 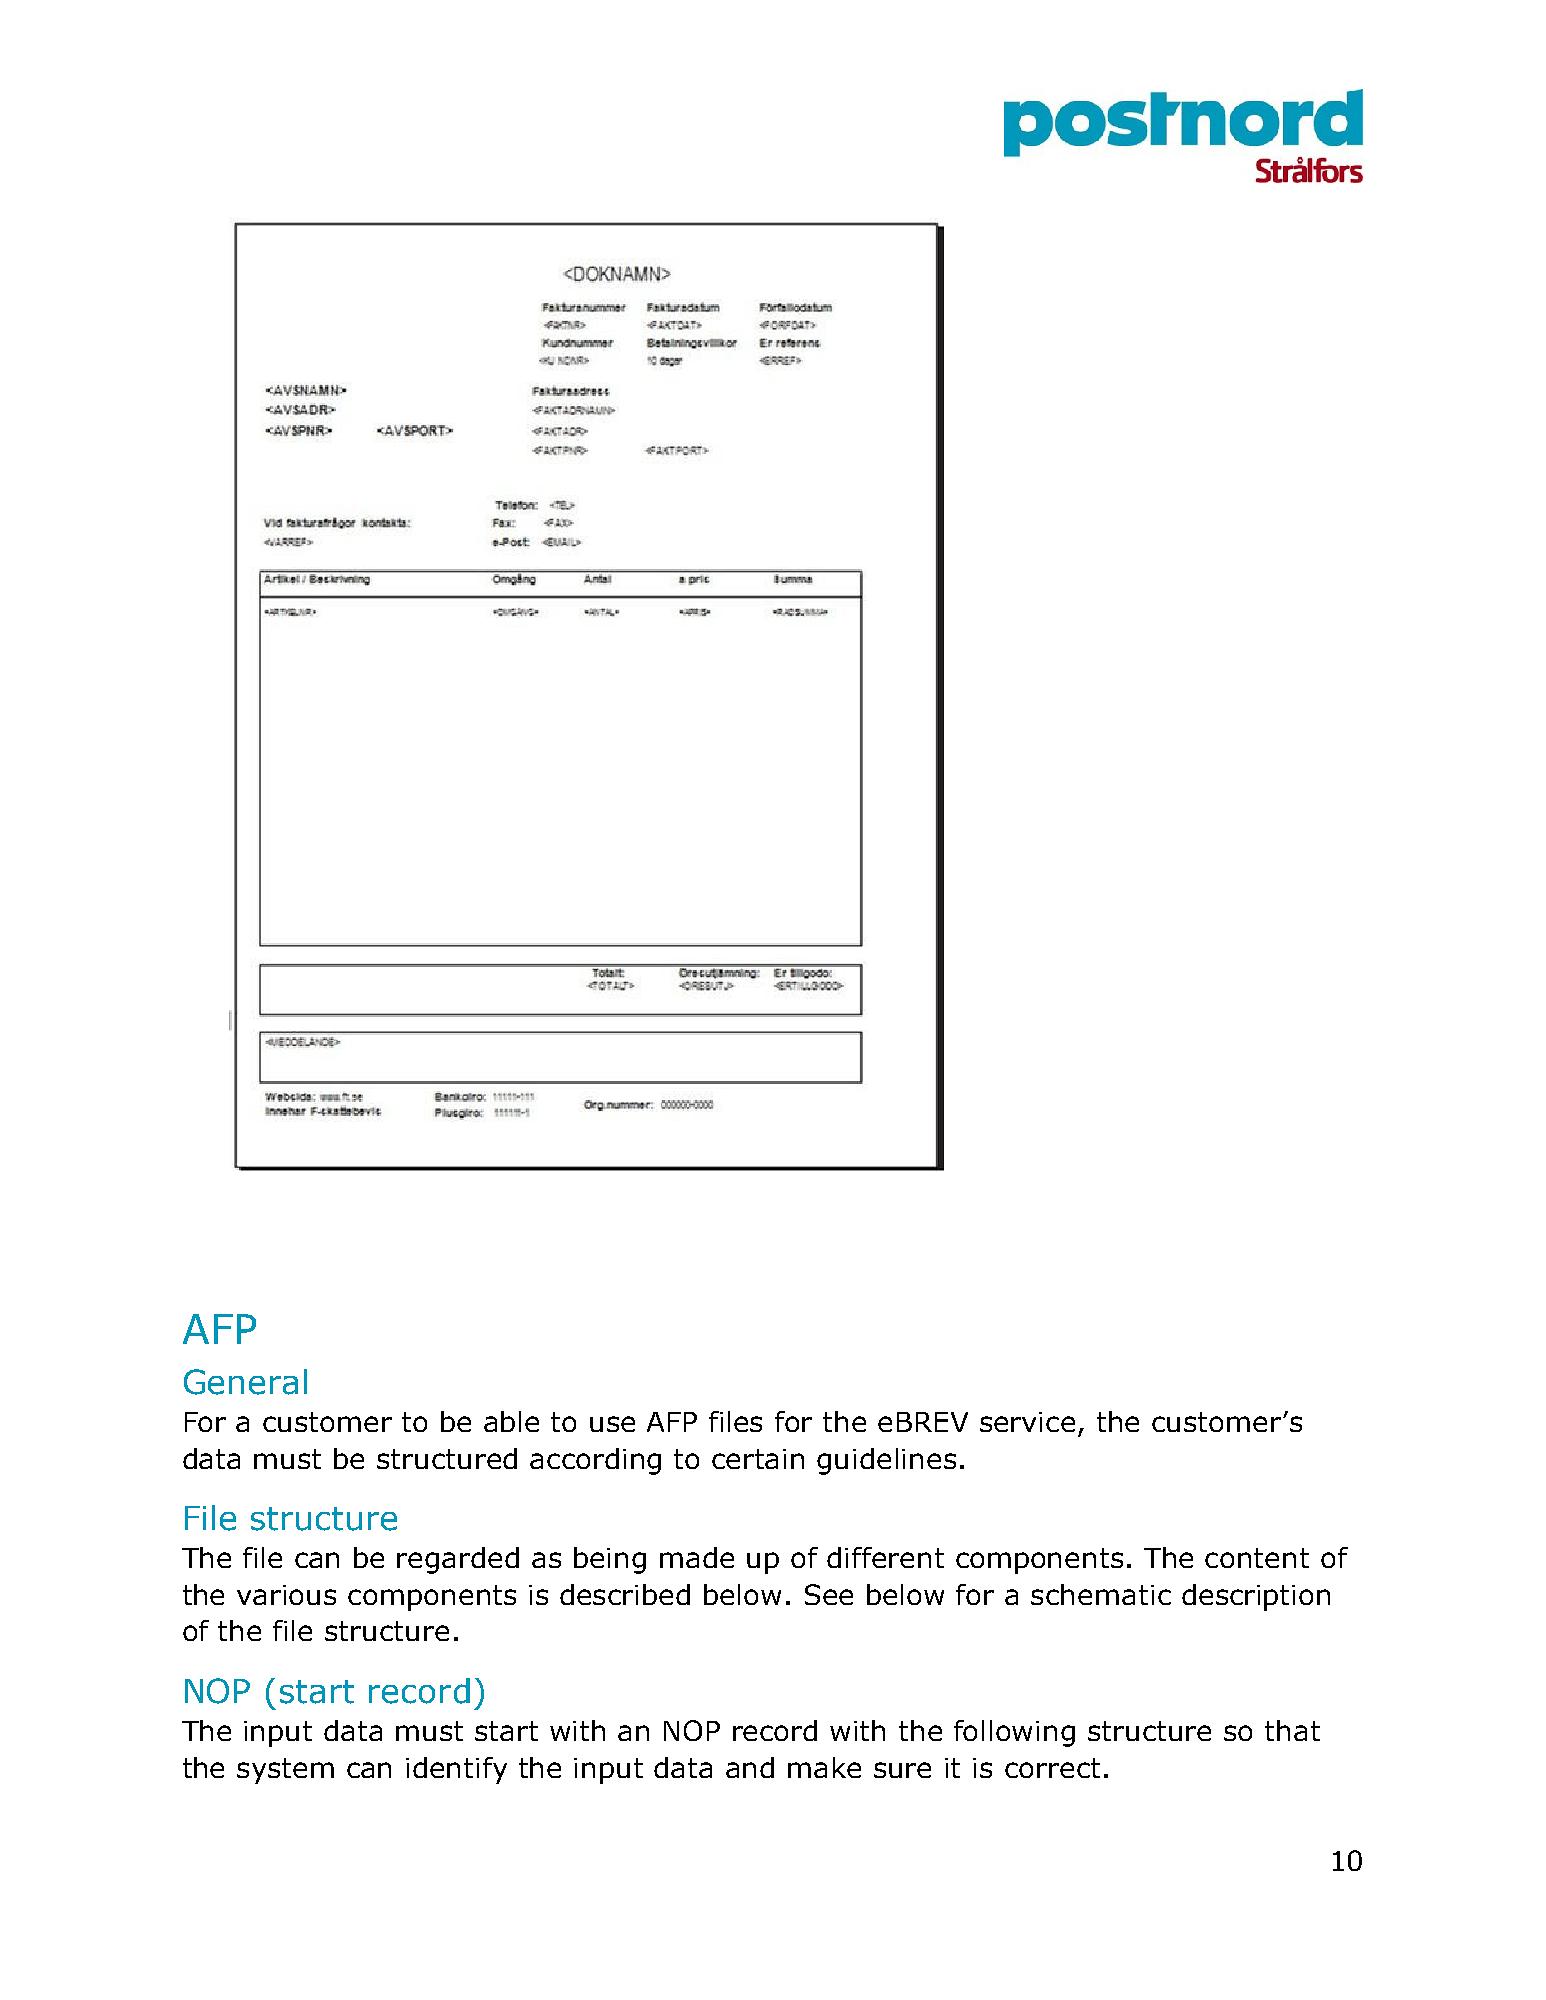 What do you see at coordinates (245, 1382) in the screenshot?
I see `General` at bounding box center [245, 1382].
